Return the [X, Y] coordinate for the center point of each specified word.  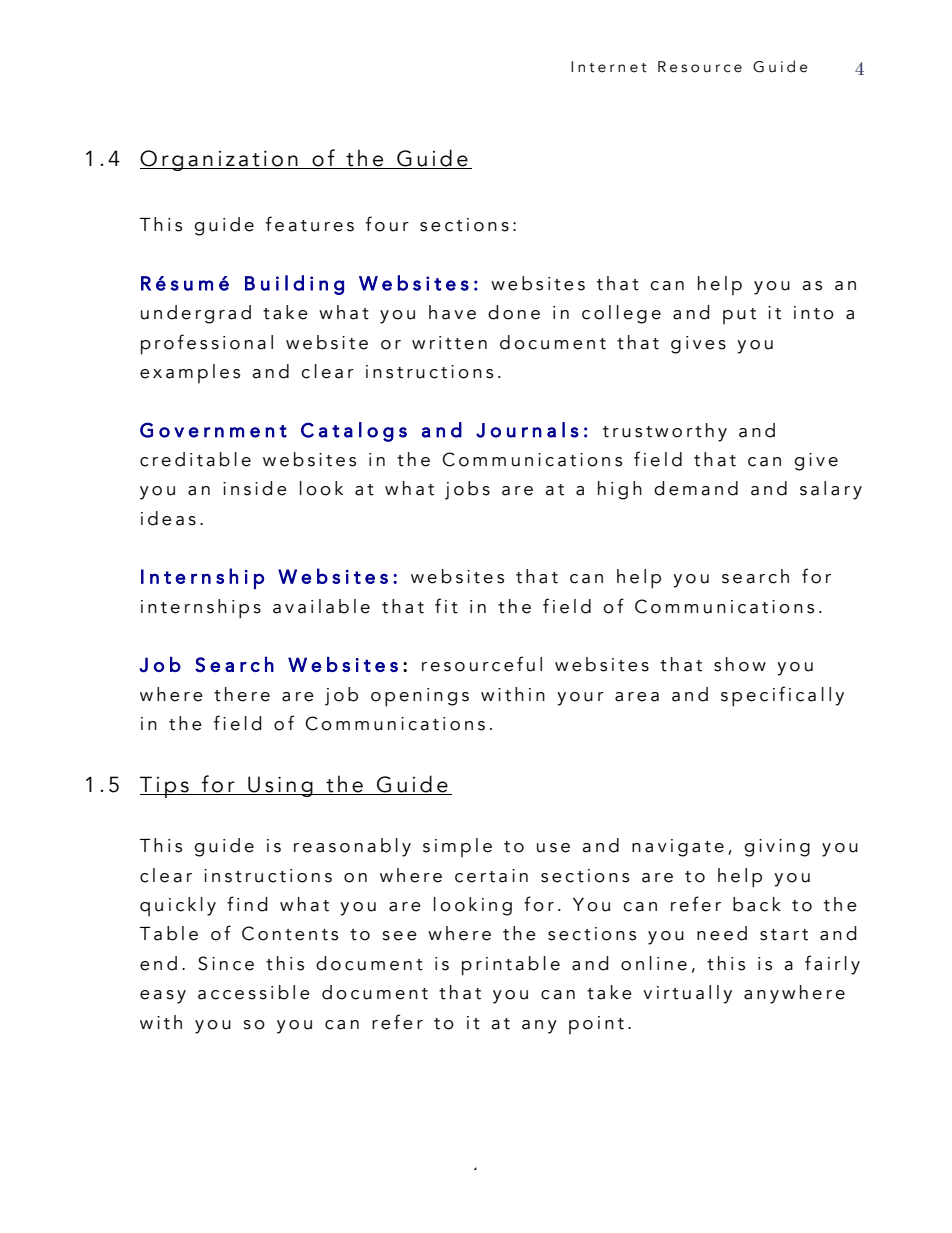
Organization [220, 160]
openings [420, 697]
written [449, 343]
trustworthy [665, 432]
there [242, 694]
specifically [782, 696]
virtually [687, 994]
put [739, 316]
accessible [254, 992]
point [596, 1025]
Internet [609, 67]
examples [190, 373]
